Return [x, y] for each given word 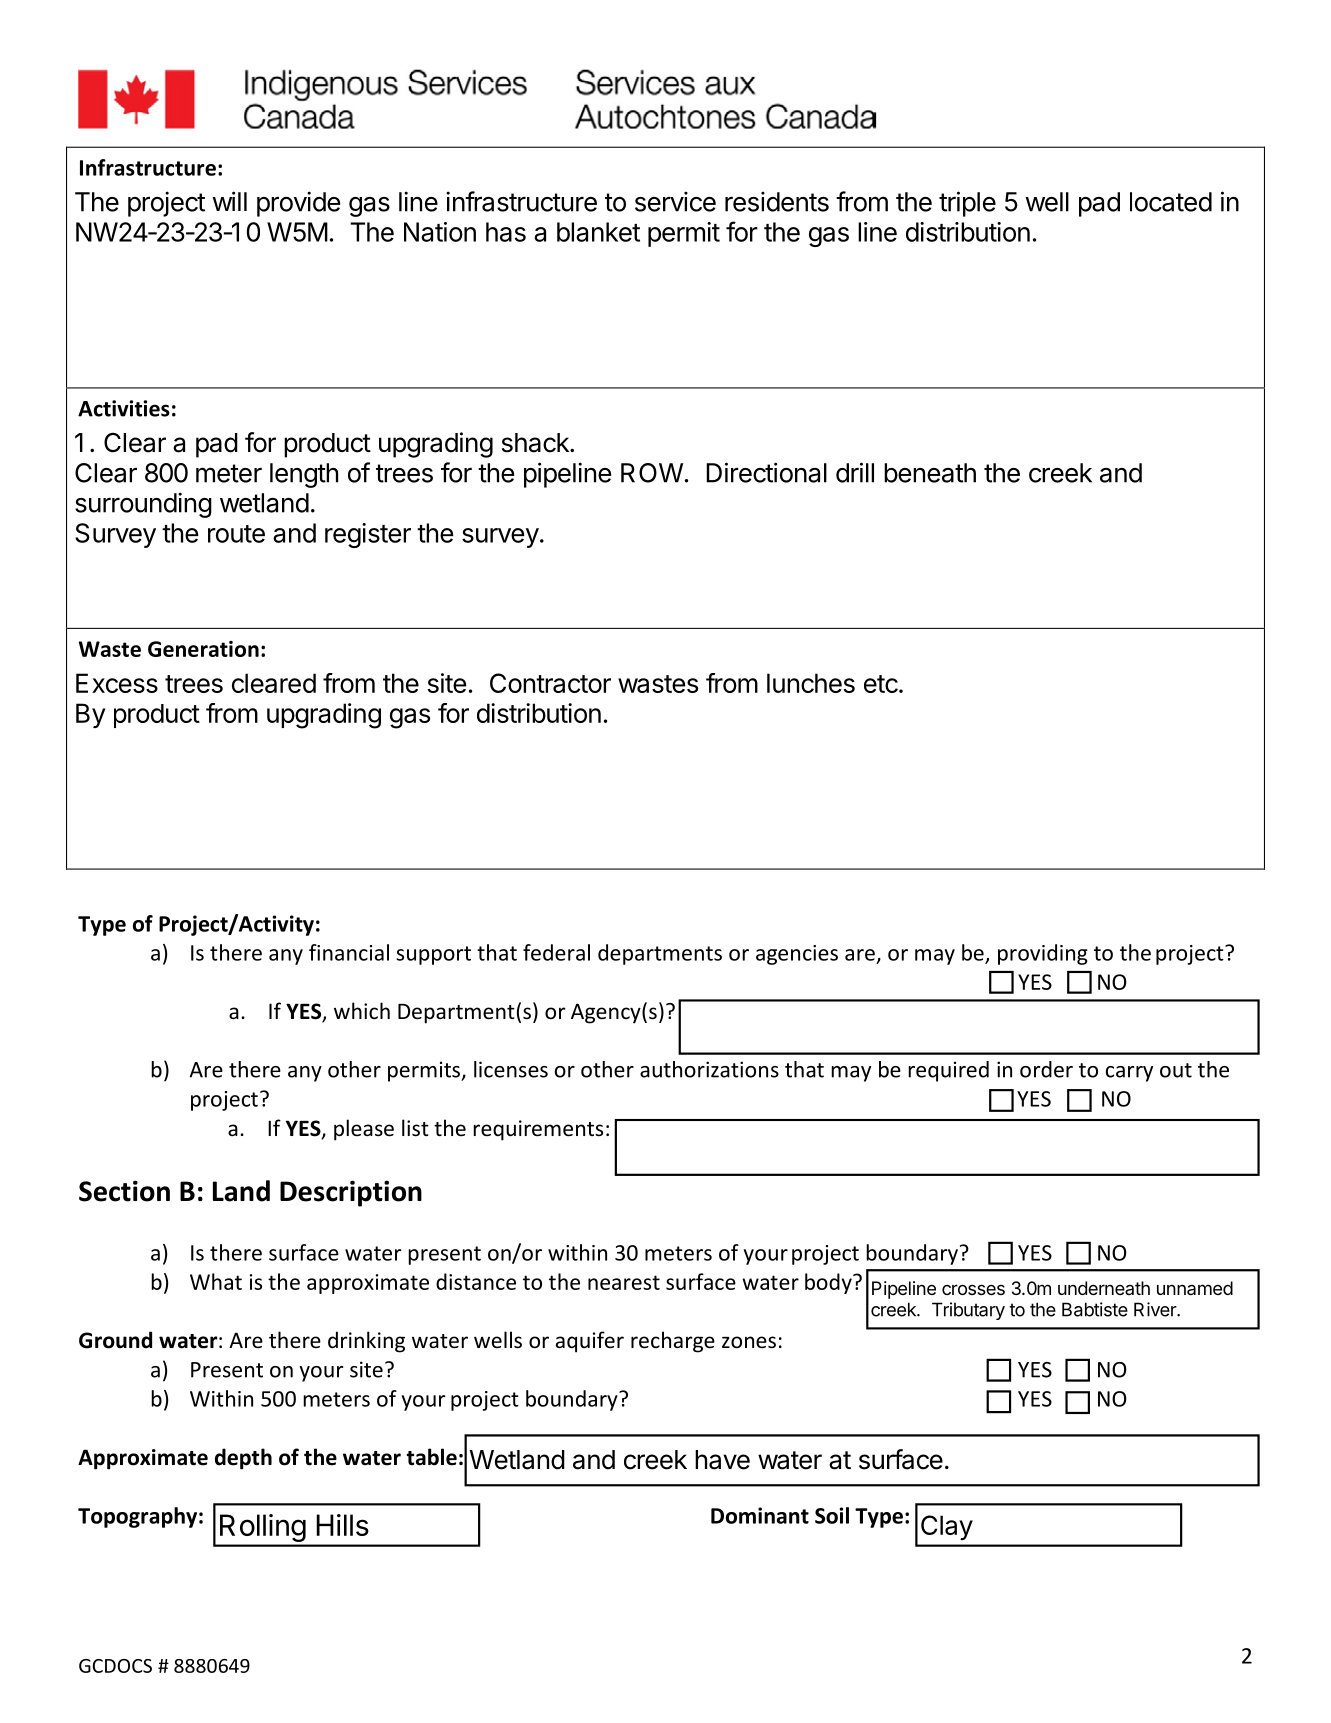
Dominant [760, 1515]
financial [349, 952]
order [1046, 1069]
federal [556, 952]
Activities [124, 408]
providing [1043, 954]
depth [243, 1459]
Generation [203, 649]
